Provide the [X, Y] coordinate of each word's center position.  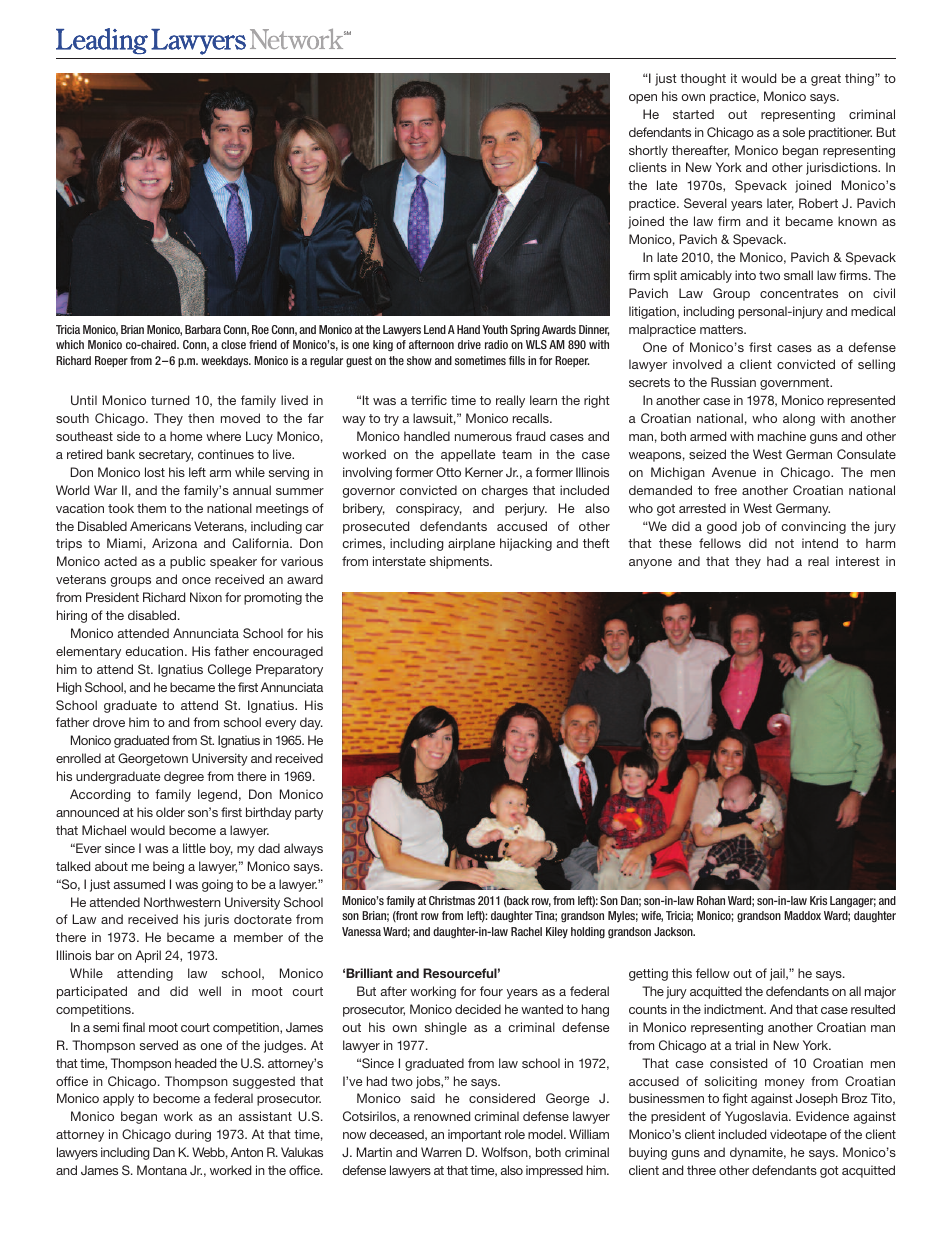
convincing [813, 527]
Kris [818, 900]
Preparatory [289, 670]
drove [109, 722]
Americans [160, 526]
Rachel [526, 931]
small [798, 275]
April [148, 956]
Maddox [802, 915]
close [233, 344]
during [193, 1135]
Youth [495, 329]
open [643, 99]
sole [794, 132]
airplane [471, 544]
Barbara [203, 329]
